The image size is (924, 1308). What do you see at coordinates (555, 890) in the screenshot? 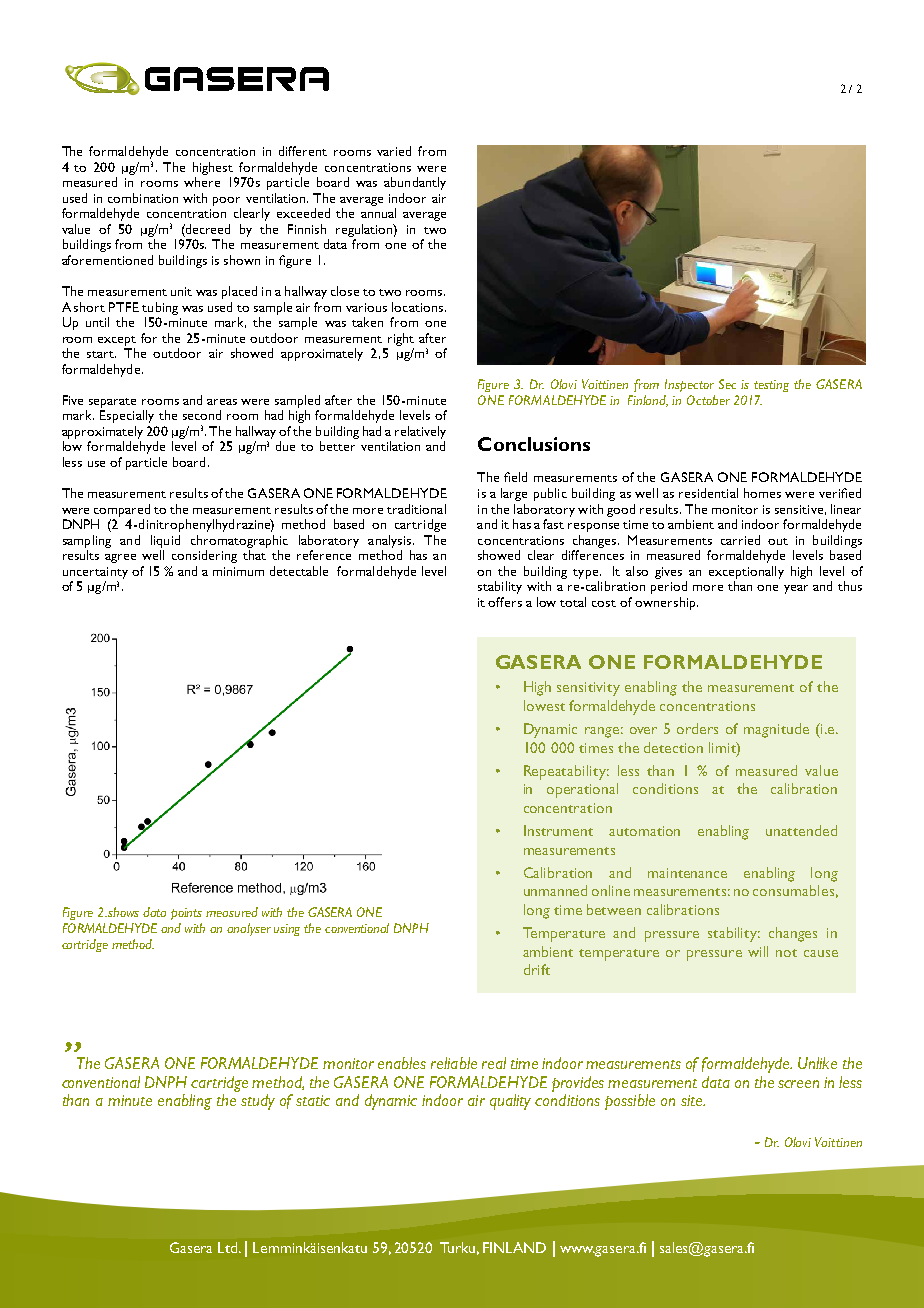
I see `unmanned` at bounding box center [555, 890].
